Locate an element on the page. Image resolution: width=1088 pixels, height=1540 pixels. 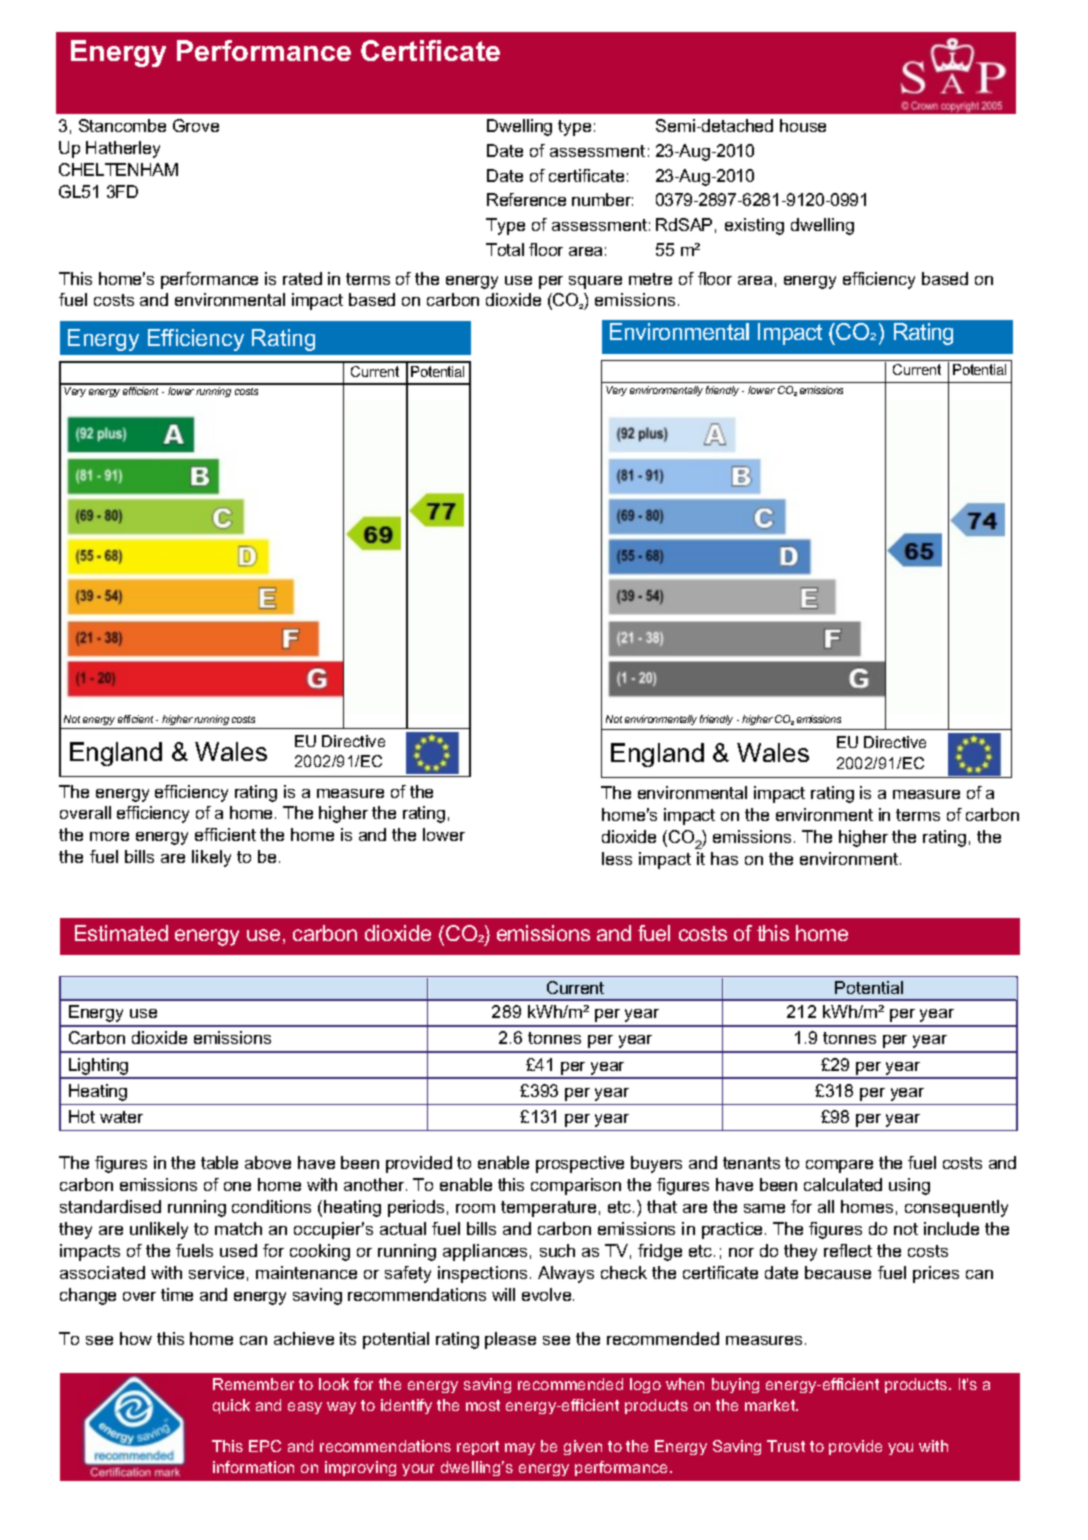
house is located at coordinates (803, 125).
